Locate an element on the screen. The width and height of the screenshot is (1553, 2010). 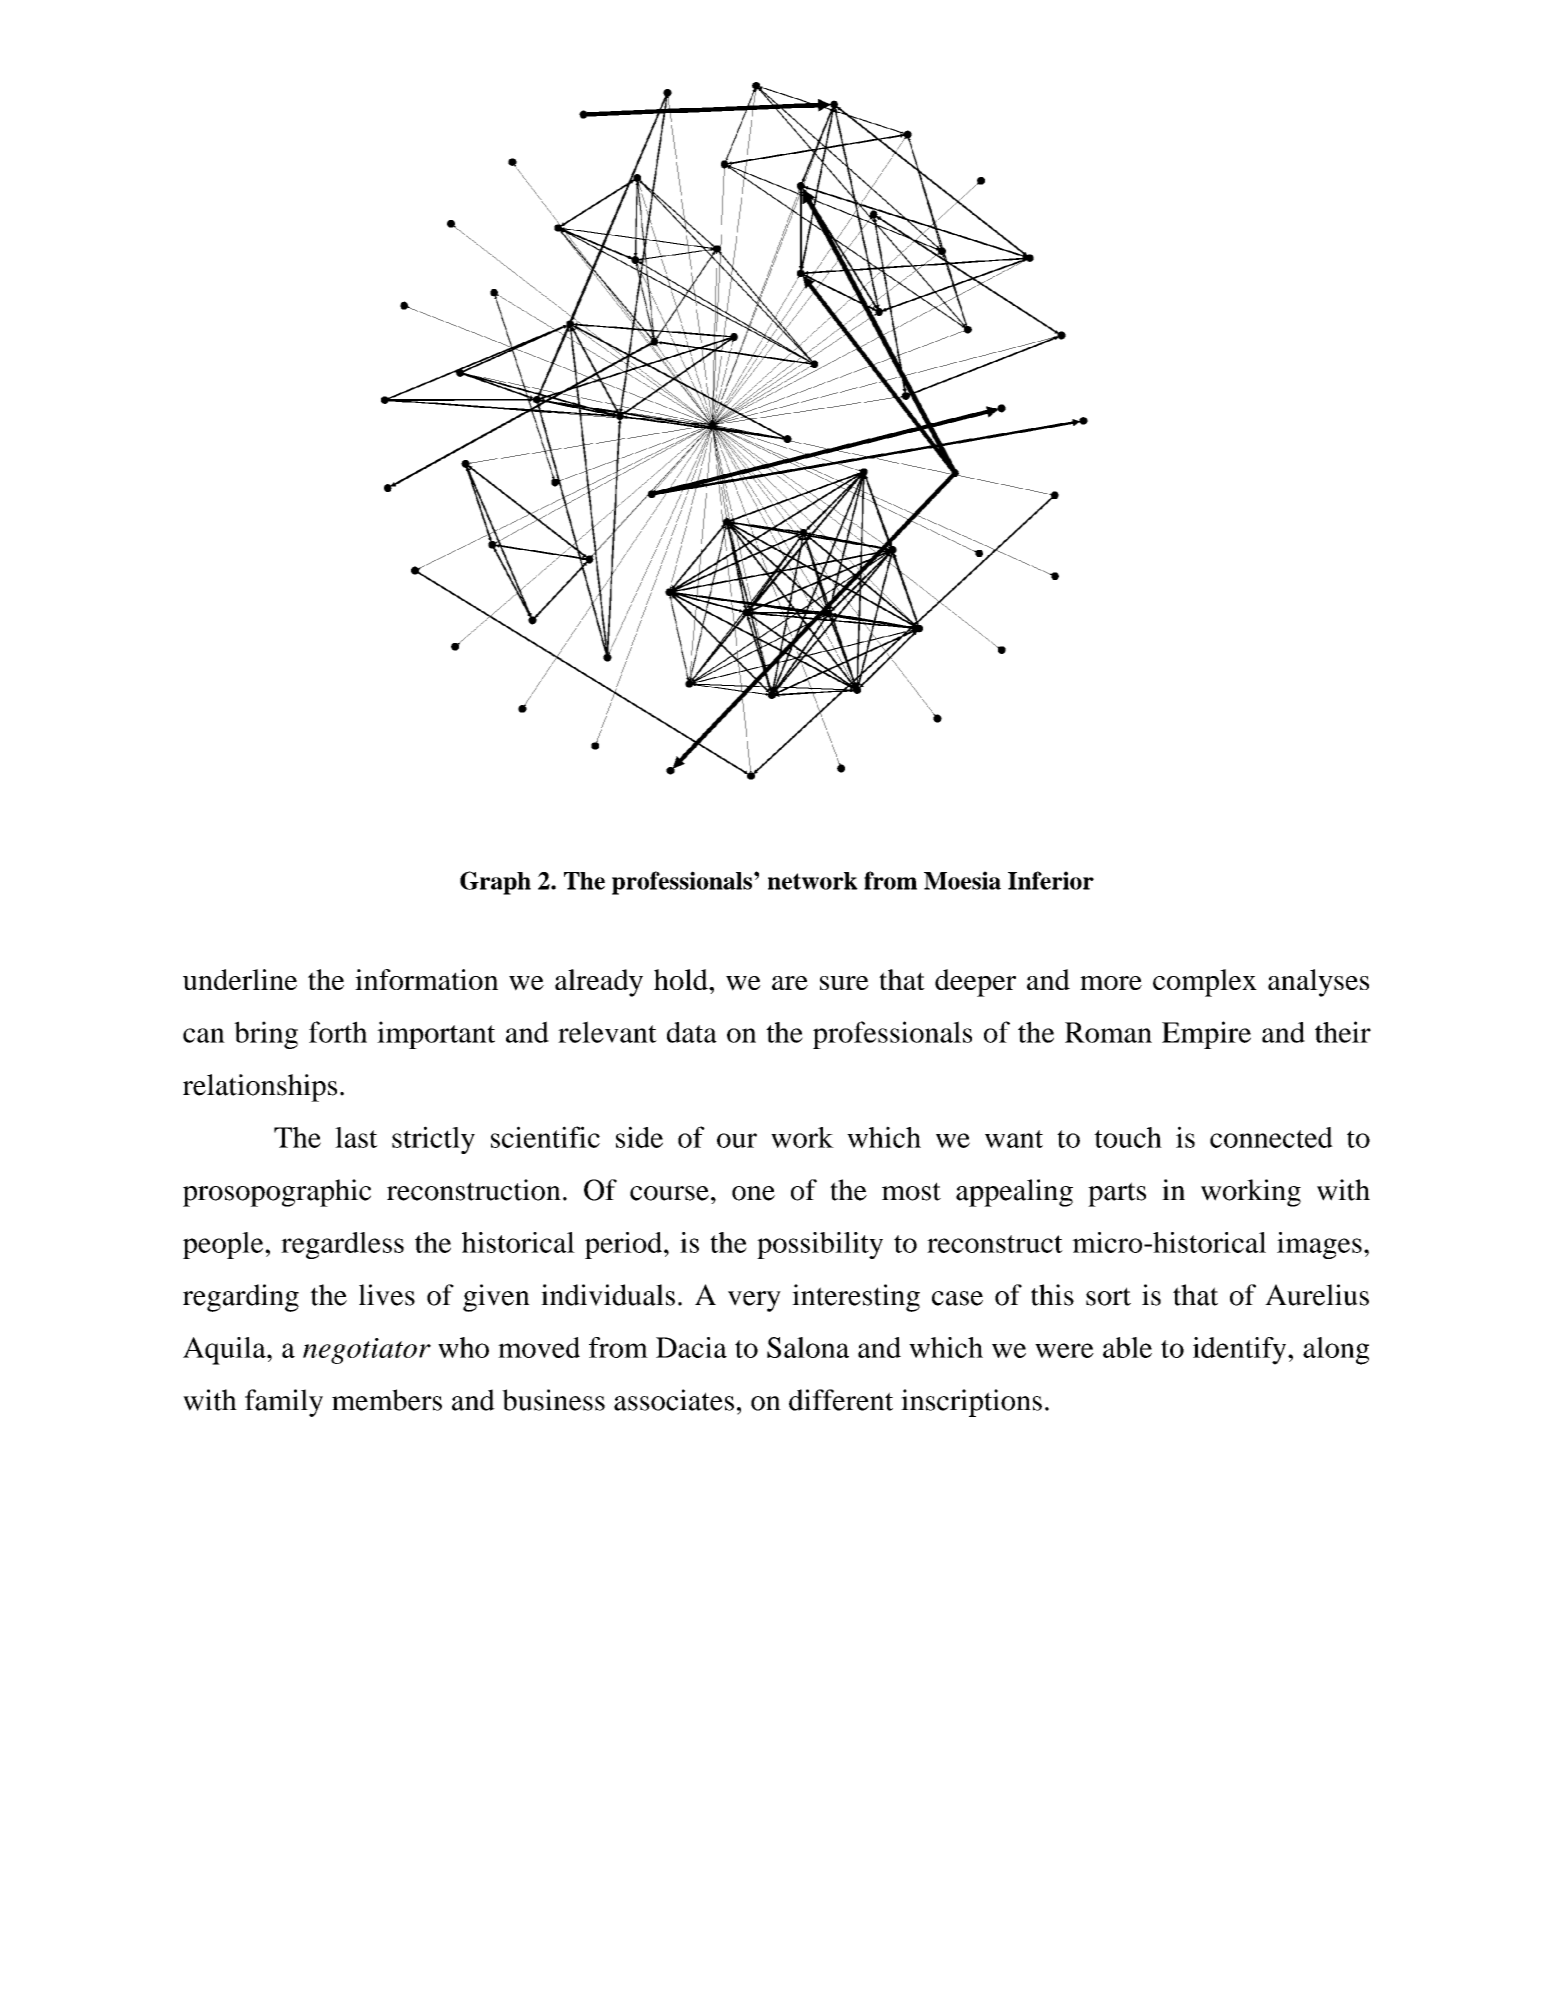
lives is located at coordinates (387, 1295).
